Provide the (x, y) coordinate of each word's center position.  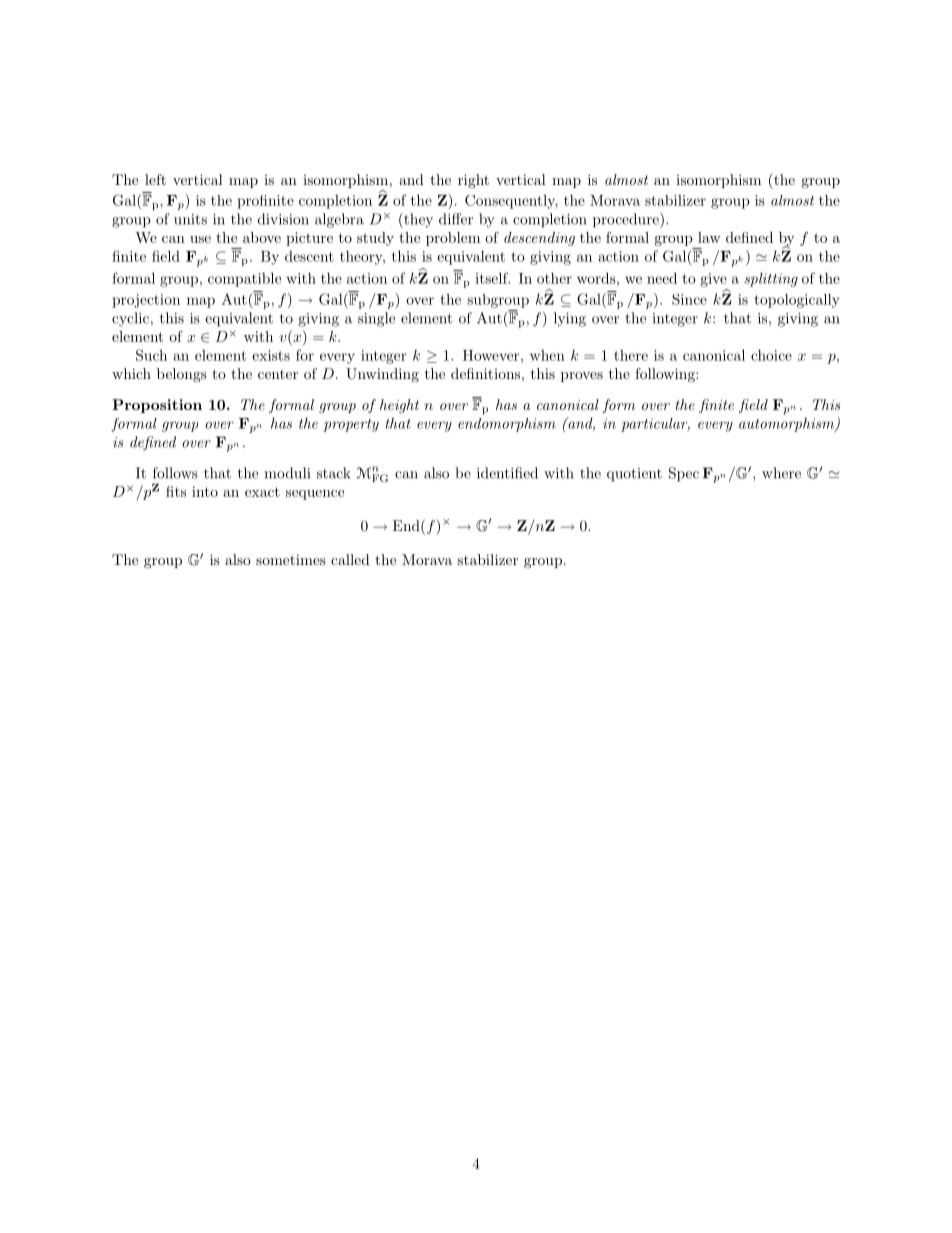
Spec (684, 474)
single (376, 319)
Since (689, 299)
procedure (627, 220)
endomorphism (507, 425)
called (350, 559)
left (155, 179)
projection (146, 301)
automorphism (787, 425)
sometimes (291, 559)
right (473, 181)
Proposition (157, 406)
